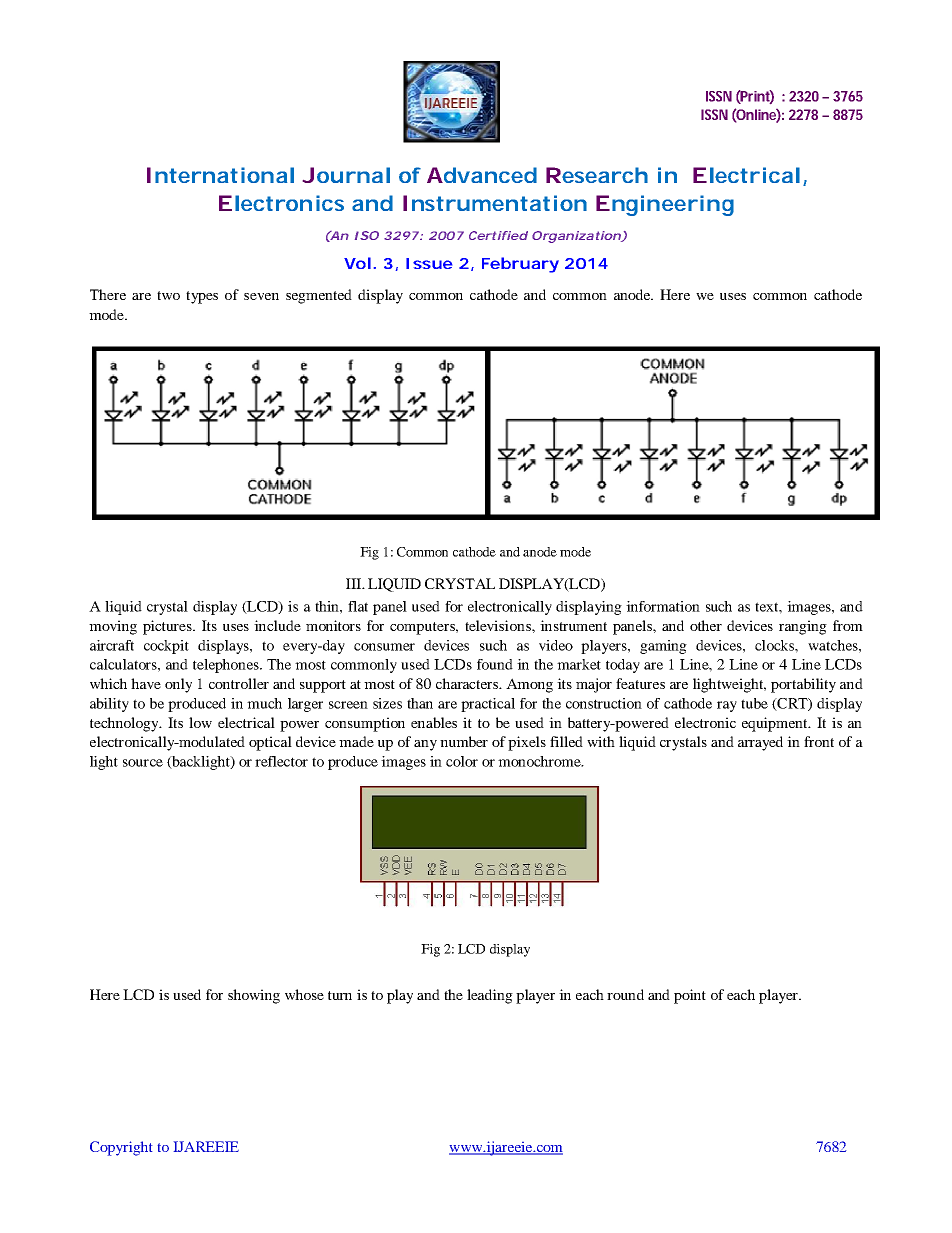  I want to click on leading, so click(490, 996).
